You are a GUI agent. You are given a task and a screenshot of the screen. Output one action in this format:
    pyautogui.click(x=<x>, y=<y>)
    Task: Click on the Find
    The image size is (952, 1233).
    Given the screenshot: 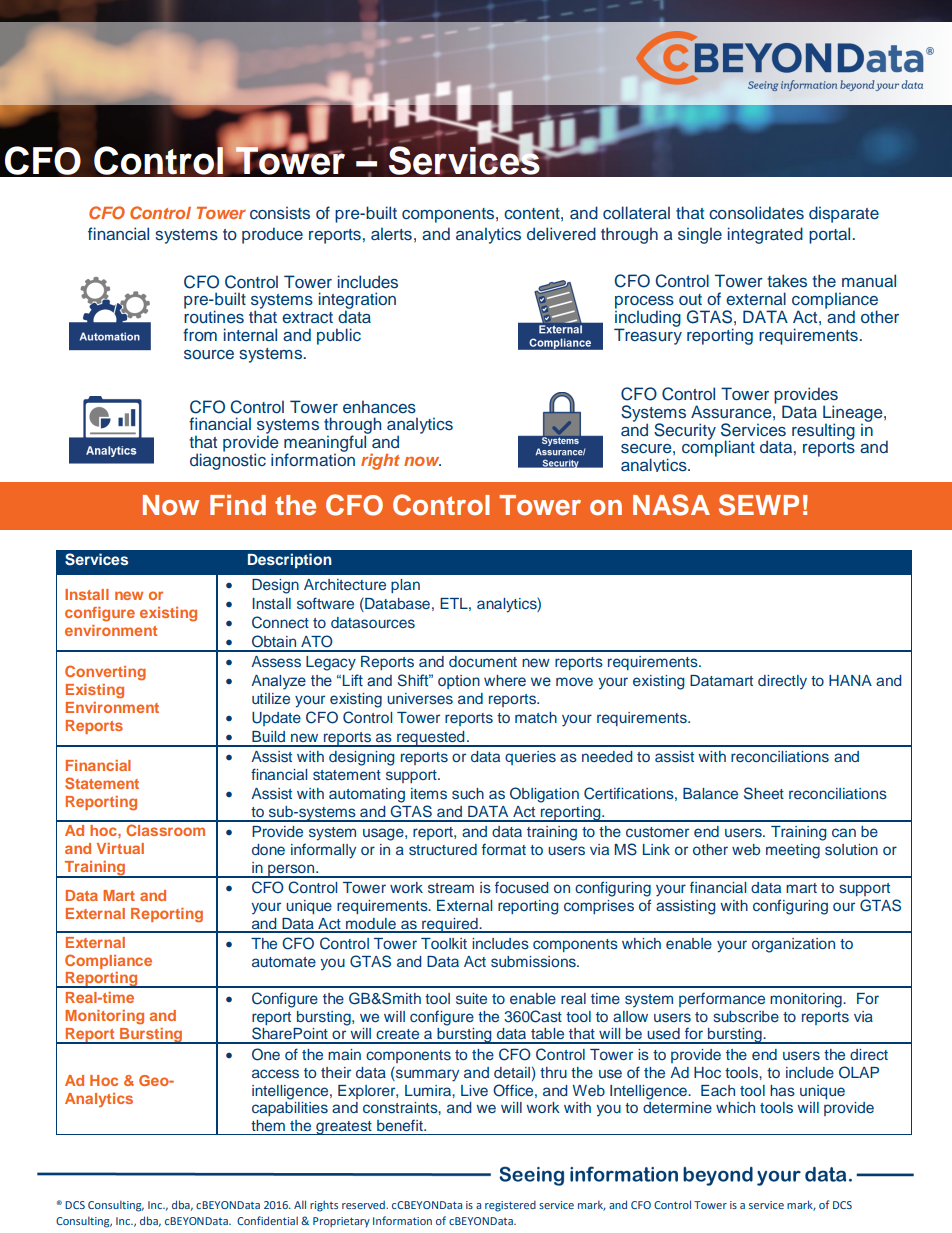 What is the action you would take?
    pyautogui.click(x=238, y=505)
